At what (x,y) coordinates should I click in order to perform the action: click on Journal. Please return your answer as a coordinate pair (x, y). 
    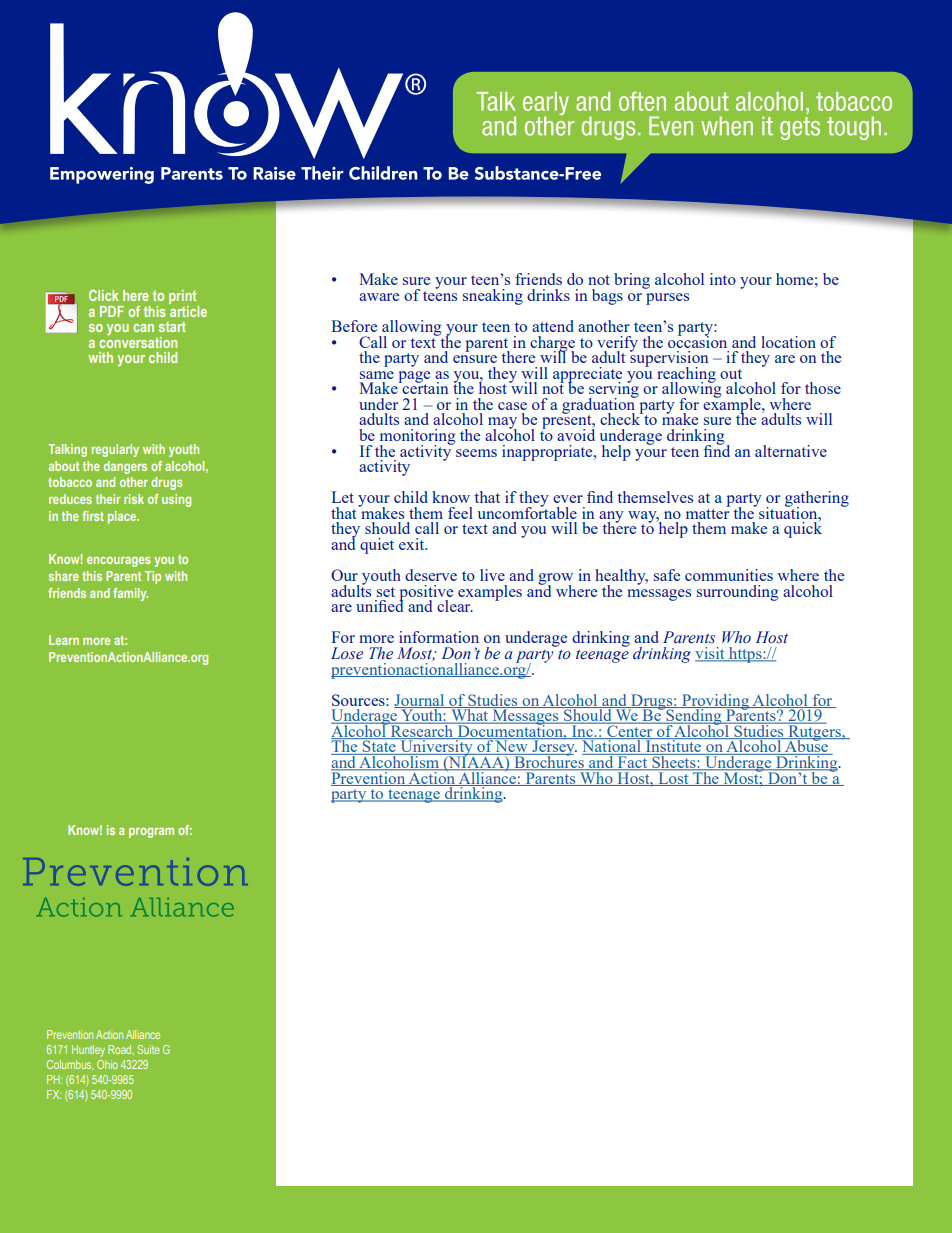
    Looking at the image, I should click on (420, 701).
